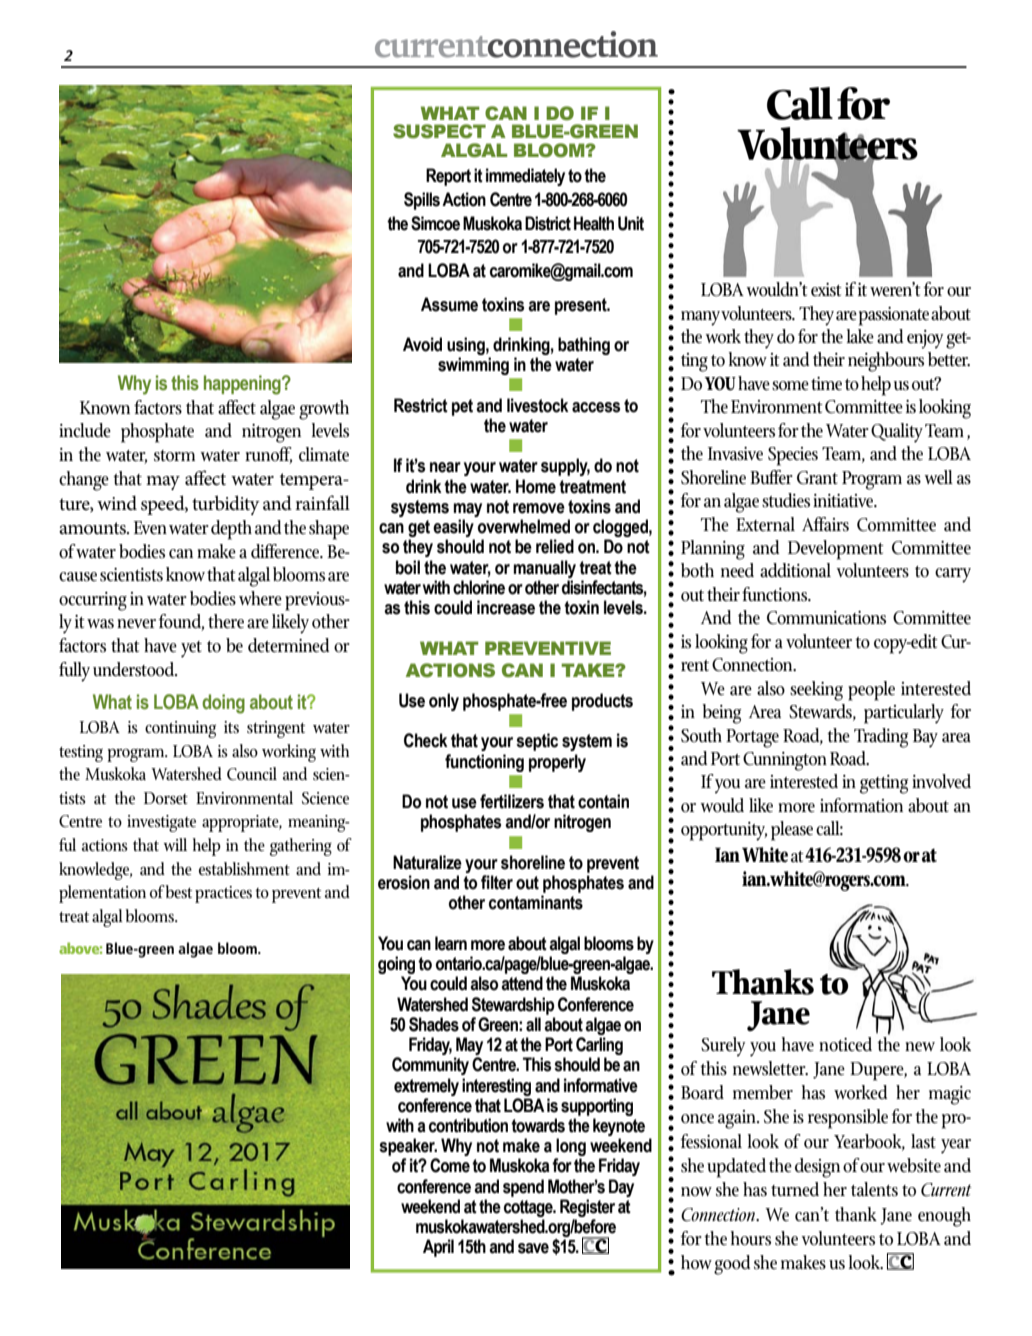 This document has height=1336, width=1032. I want to click on immediately, so click(525, 177).
